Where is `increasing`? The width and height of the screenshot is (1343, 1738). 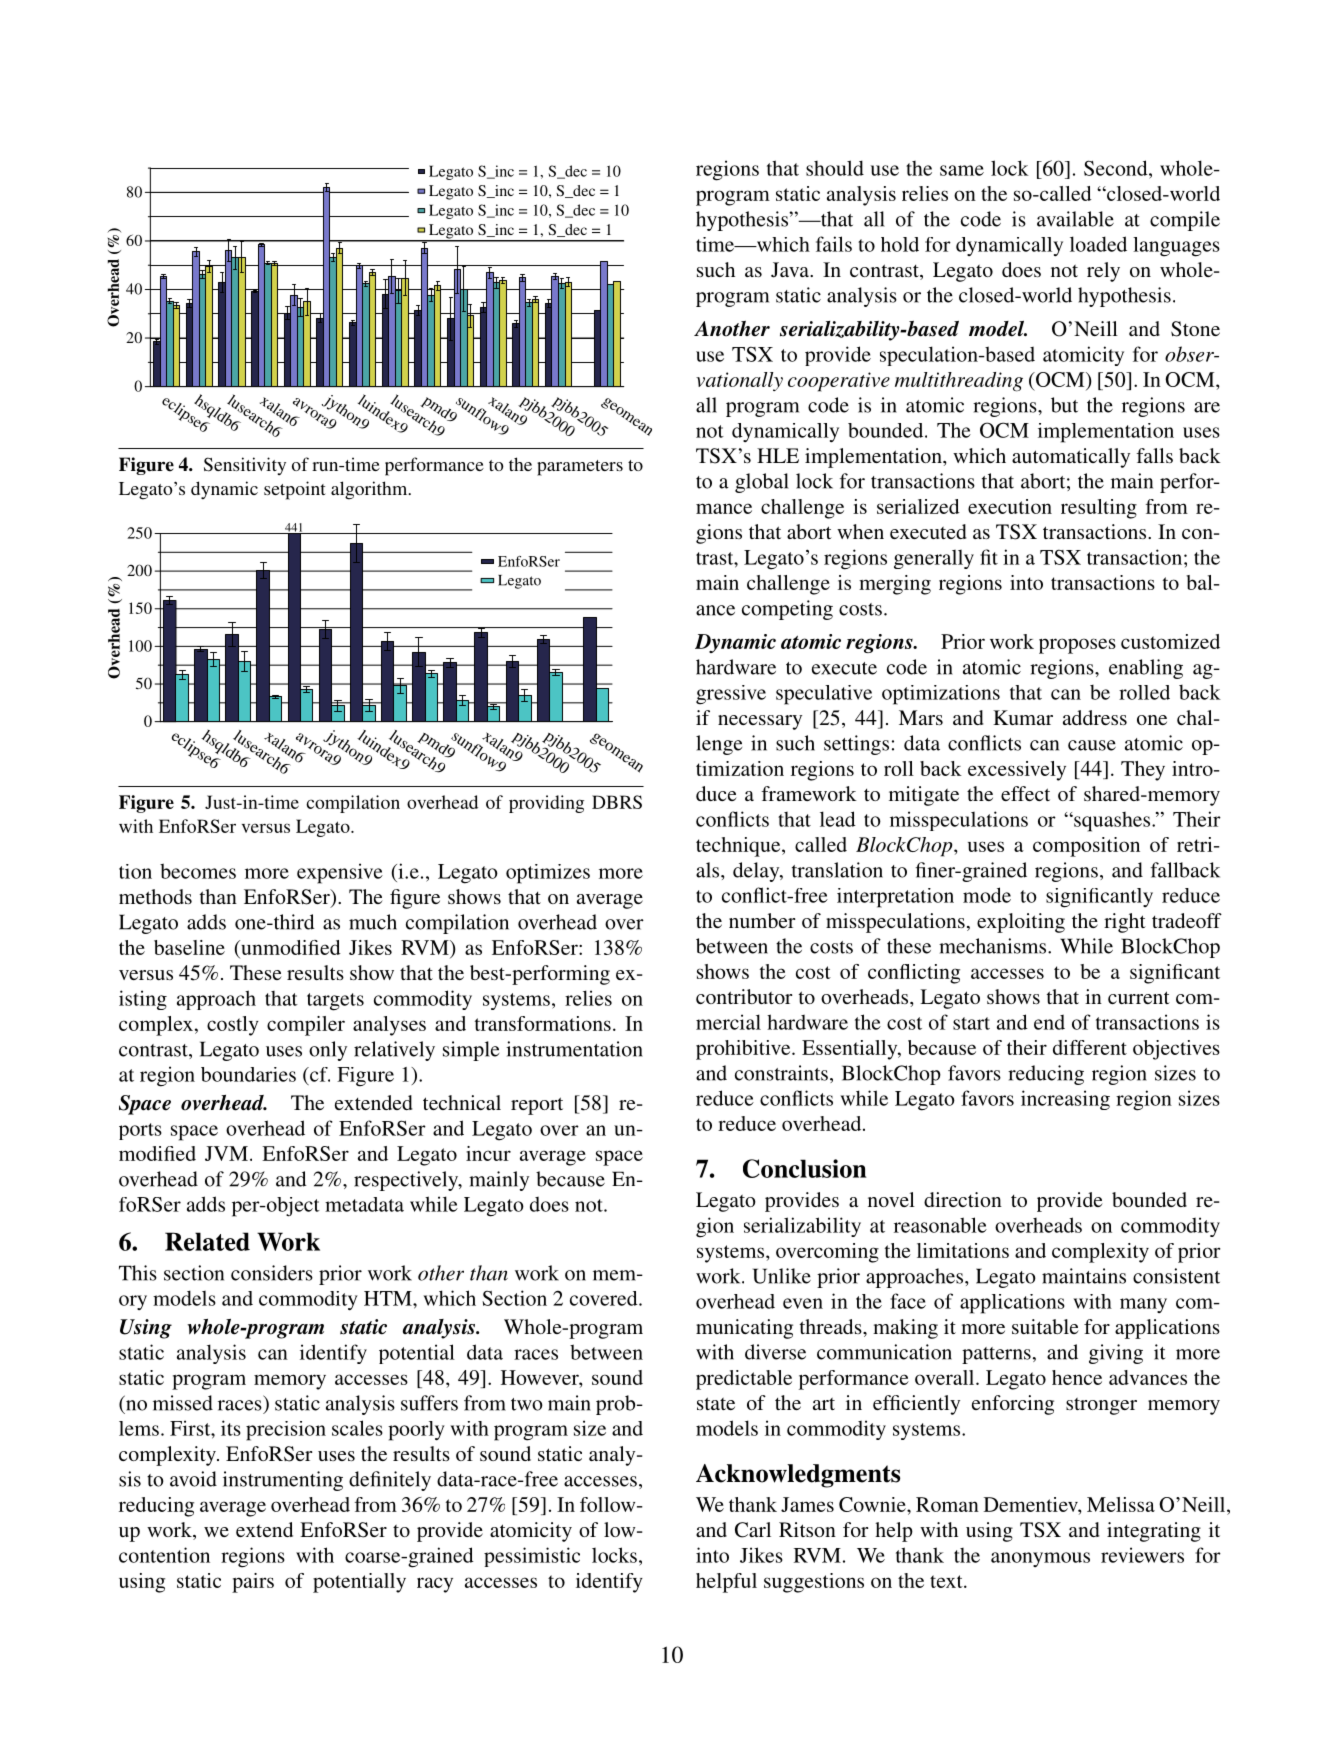 increasing is located at coordinates (1065, 1100).
